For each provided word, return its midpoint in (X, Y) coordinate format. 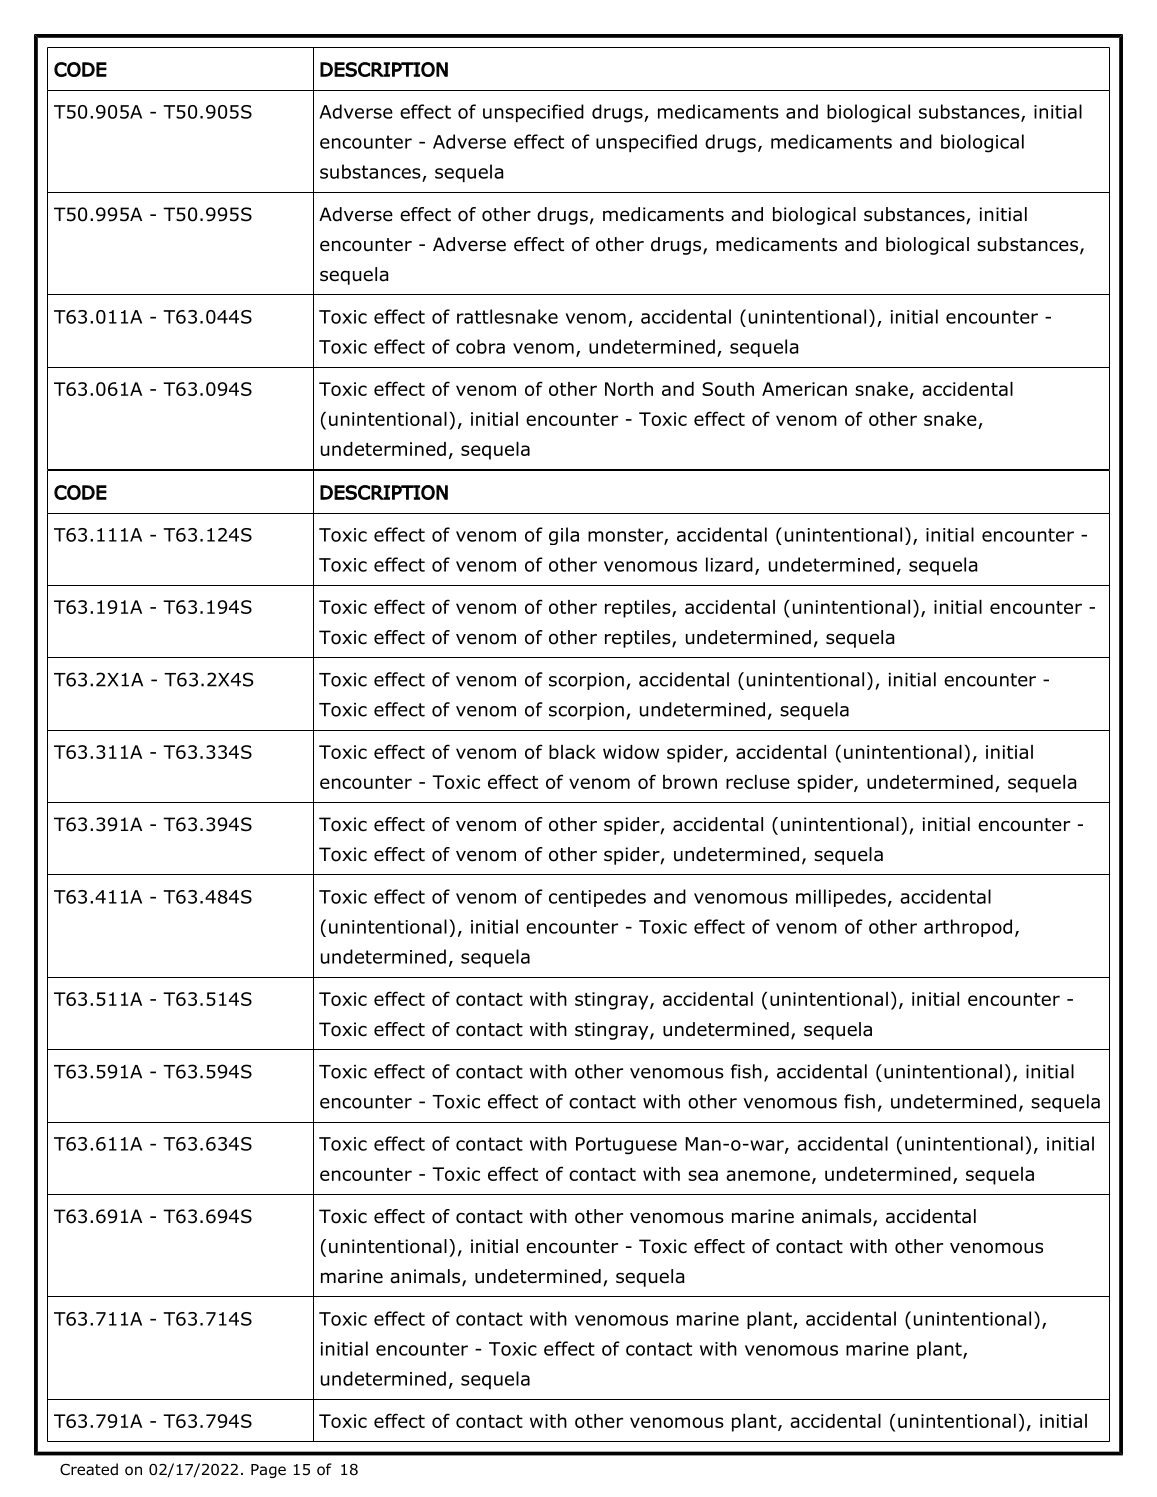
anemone (768, 1175)
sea (703, 1175)
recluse (758, 782)
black (572, 752)
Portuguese (626, 1146)
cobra (480, 346)
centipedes (597, 898)
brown (690, 782)
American (804, 389)
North (629, 389)
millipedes (841, 898)
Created (89, 1469)
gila (564, 536)
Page (268, 1471)
